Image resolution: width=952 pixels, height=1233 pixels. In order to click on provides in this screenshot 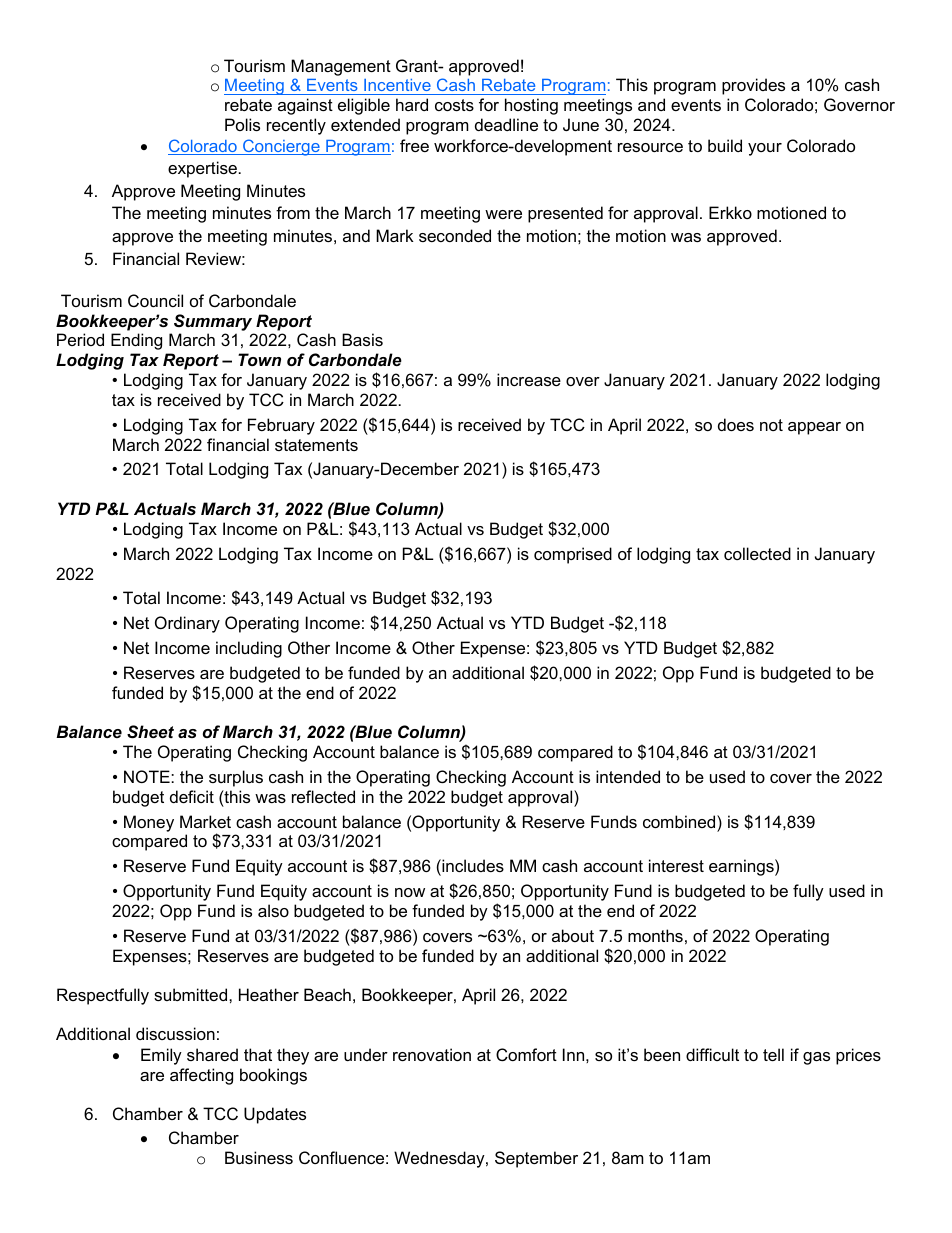, I will do `click(753, 86)`.
